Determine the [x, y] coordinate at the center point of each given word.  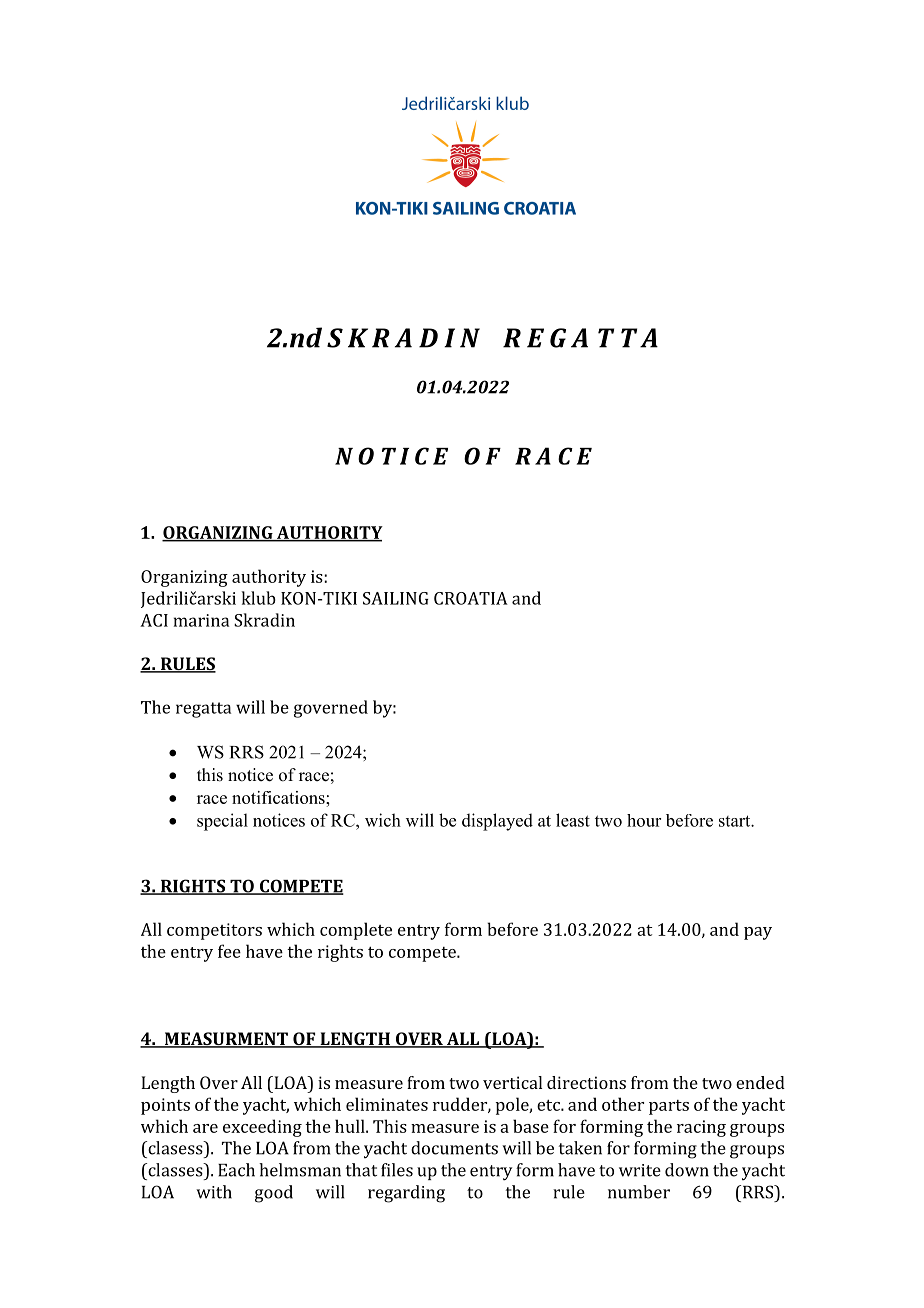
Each [236, 1170]
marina [201, 620]
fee [229, 951]
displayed [497, 822]
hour [644, 820]
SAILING [396, 598]
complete [356, 931]
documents [454, 1148]
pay [758, 933]
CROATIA [471, 598]
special [222, 822]
